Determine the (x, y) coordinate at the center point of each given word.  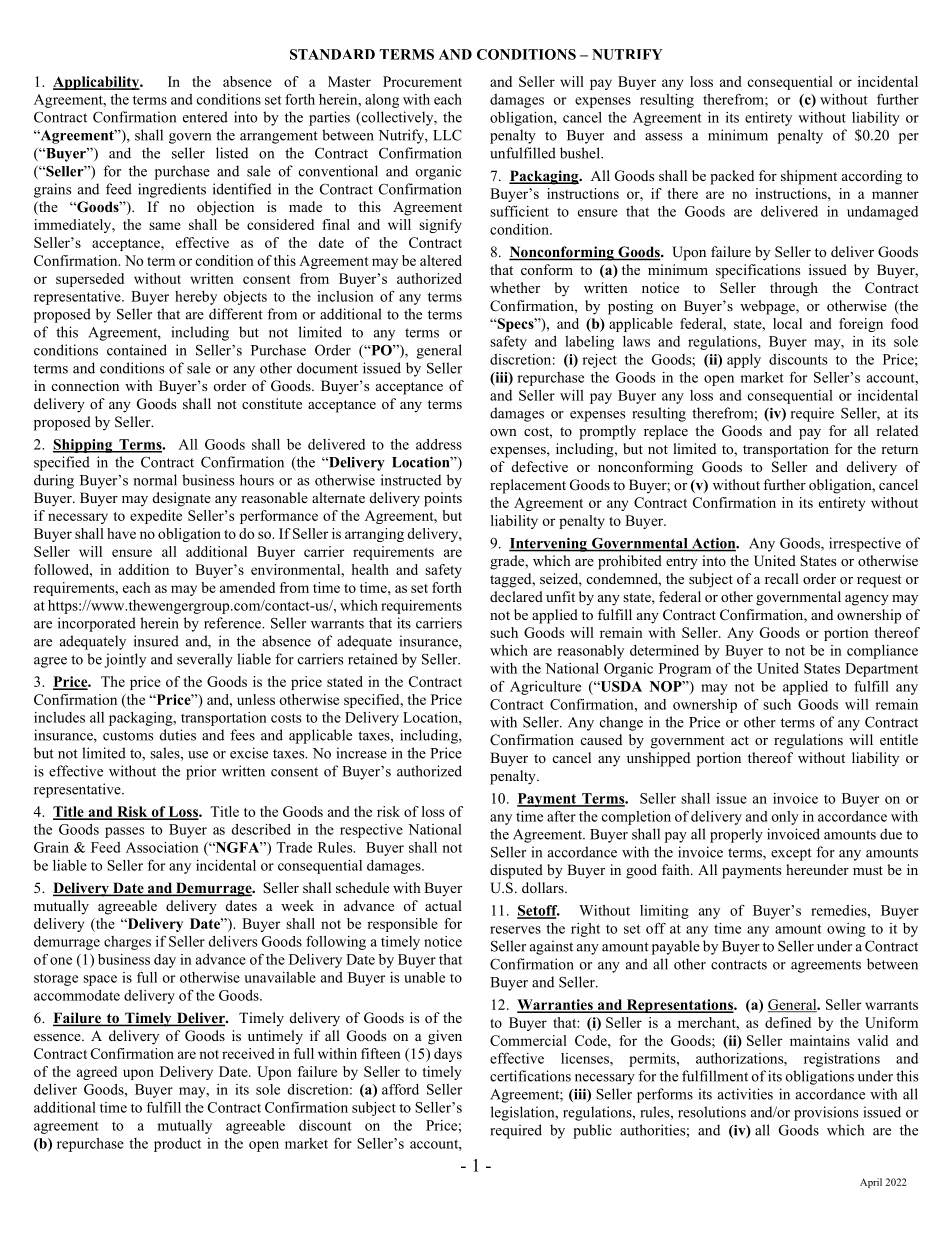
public (592, 1131)
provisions (826, 1113)
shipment (809, 177)
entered (205, 117)
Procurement (422, 81)
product (177, 1145)
